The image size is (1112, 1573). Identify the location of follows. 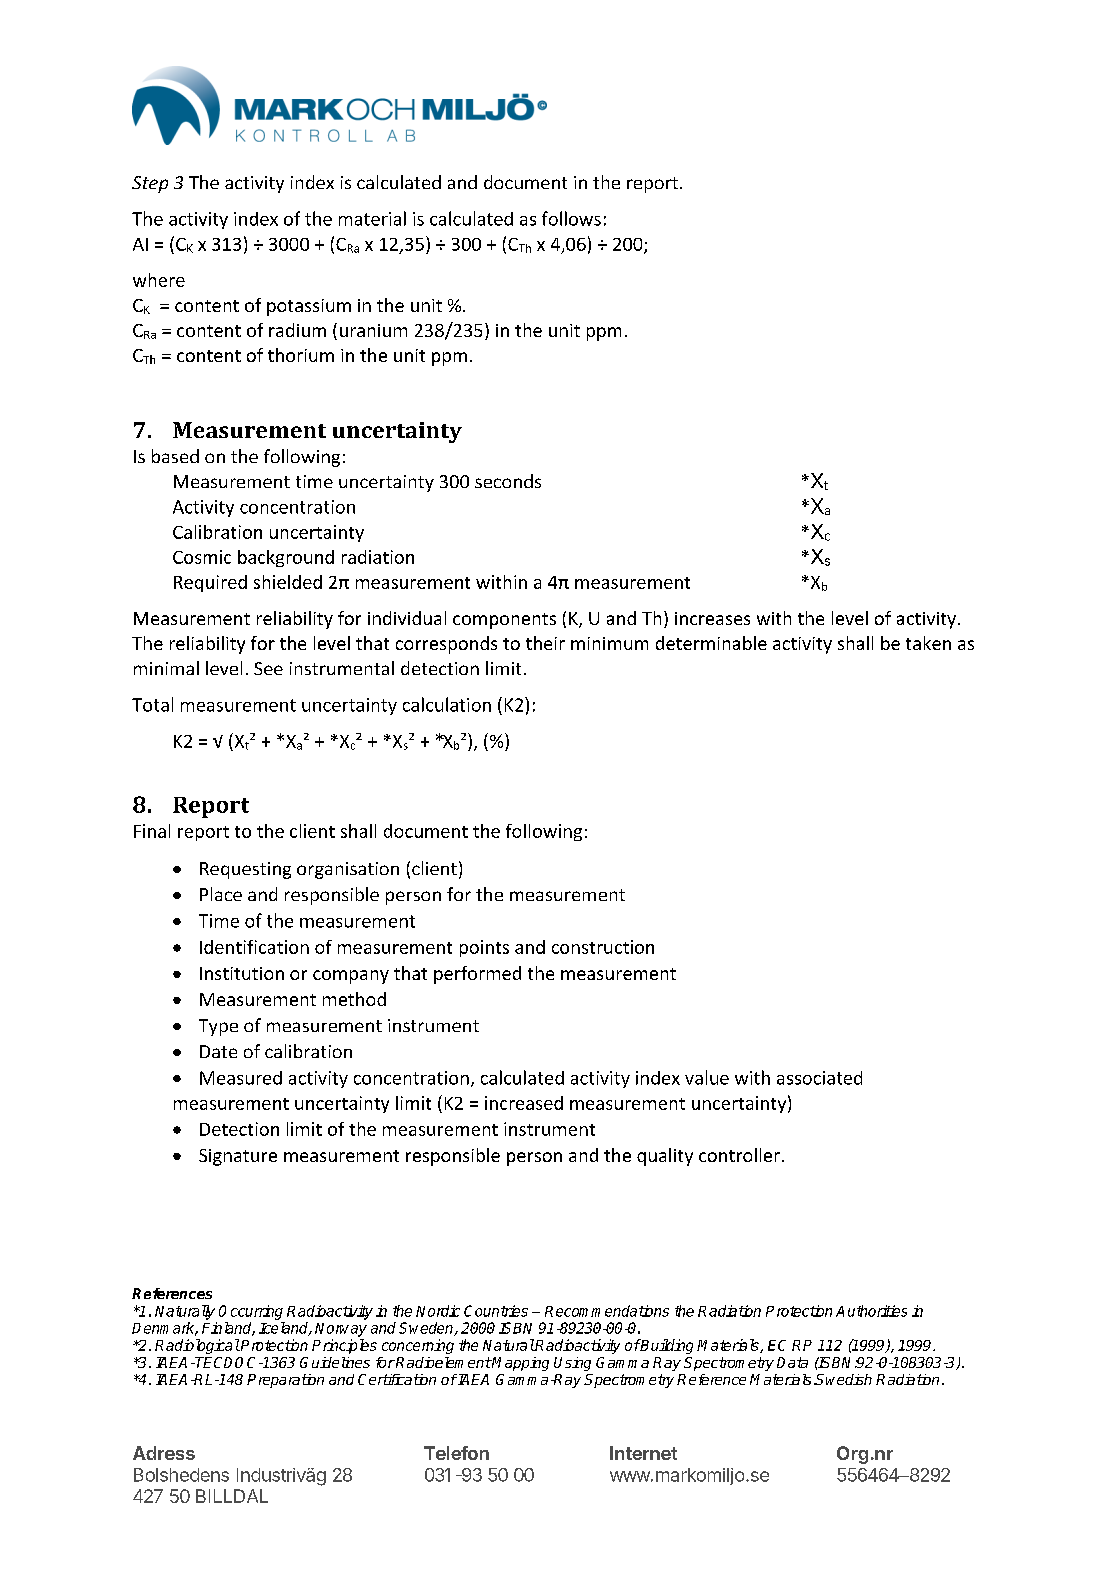
(571, 218).
